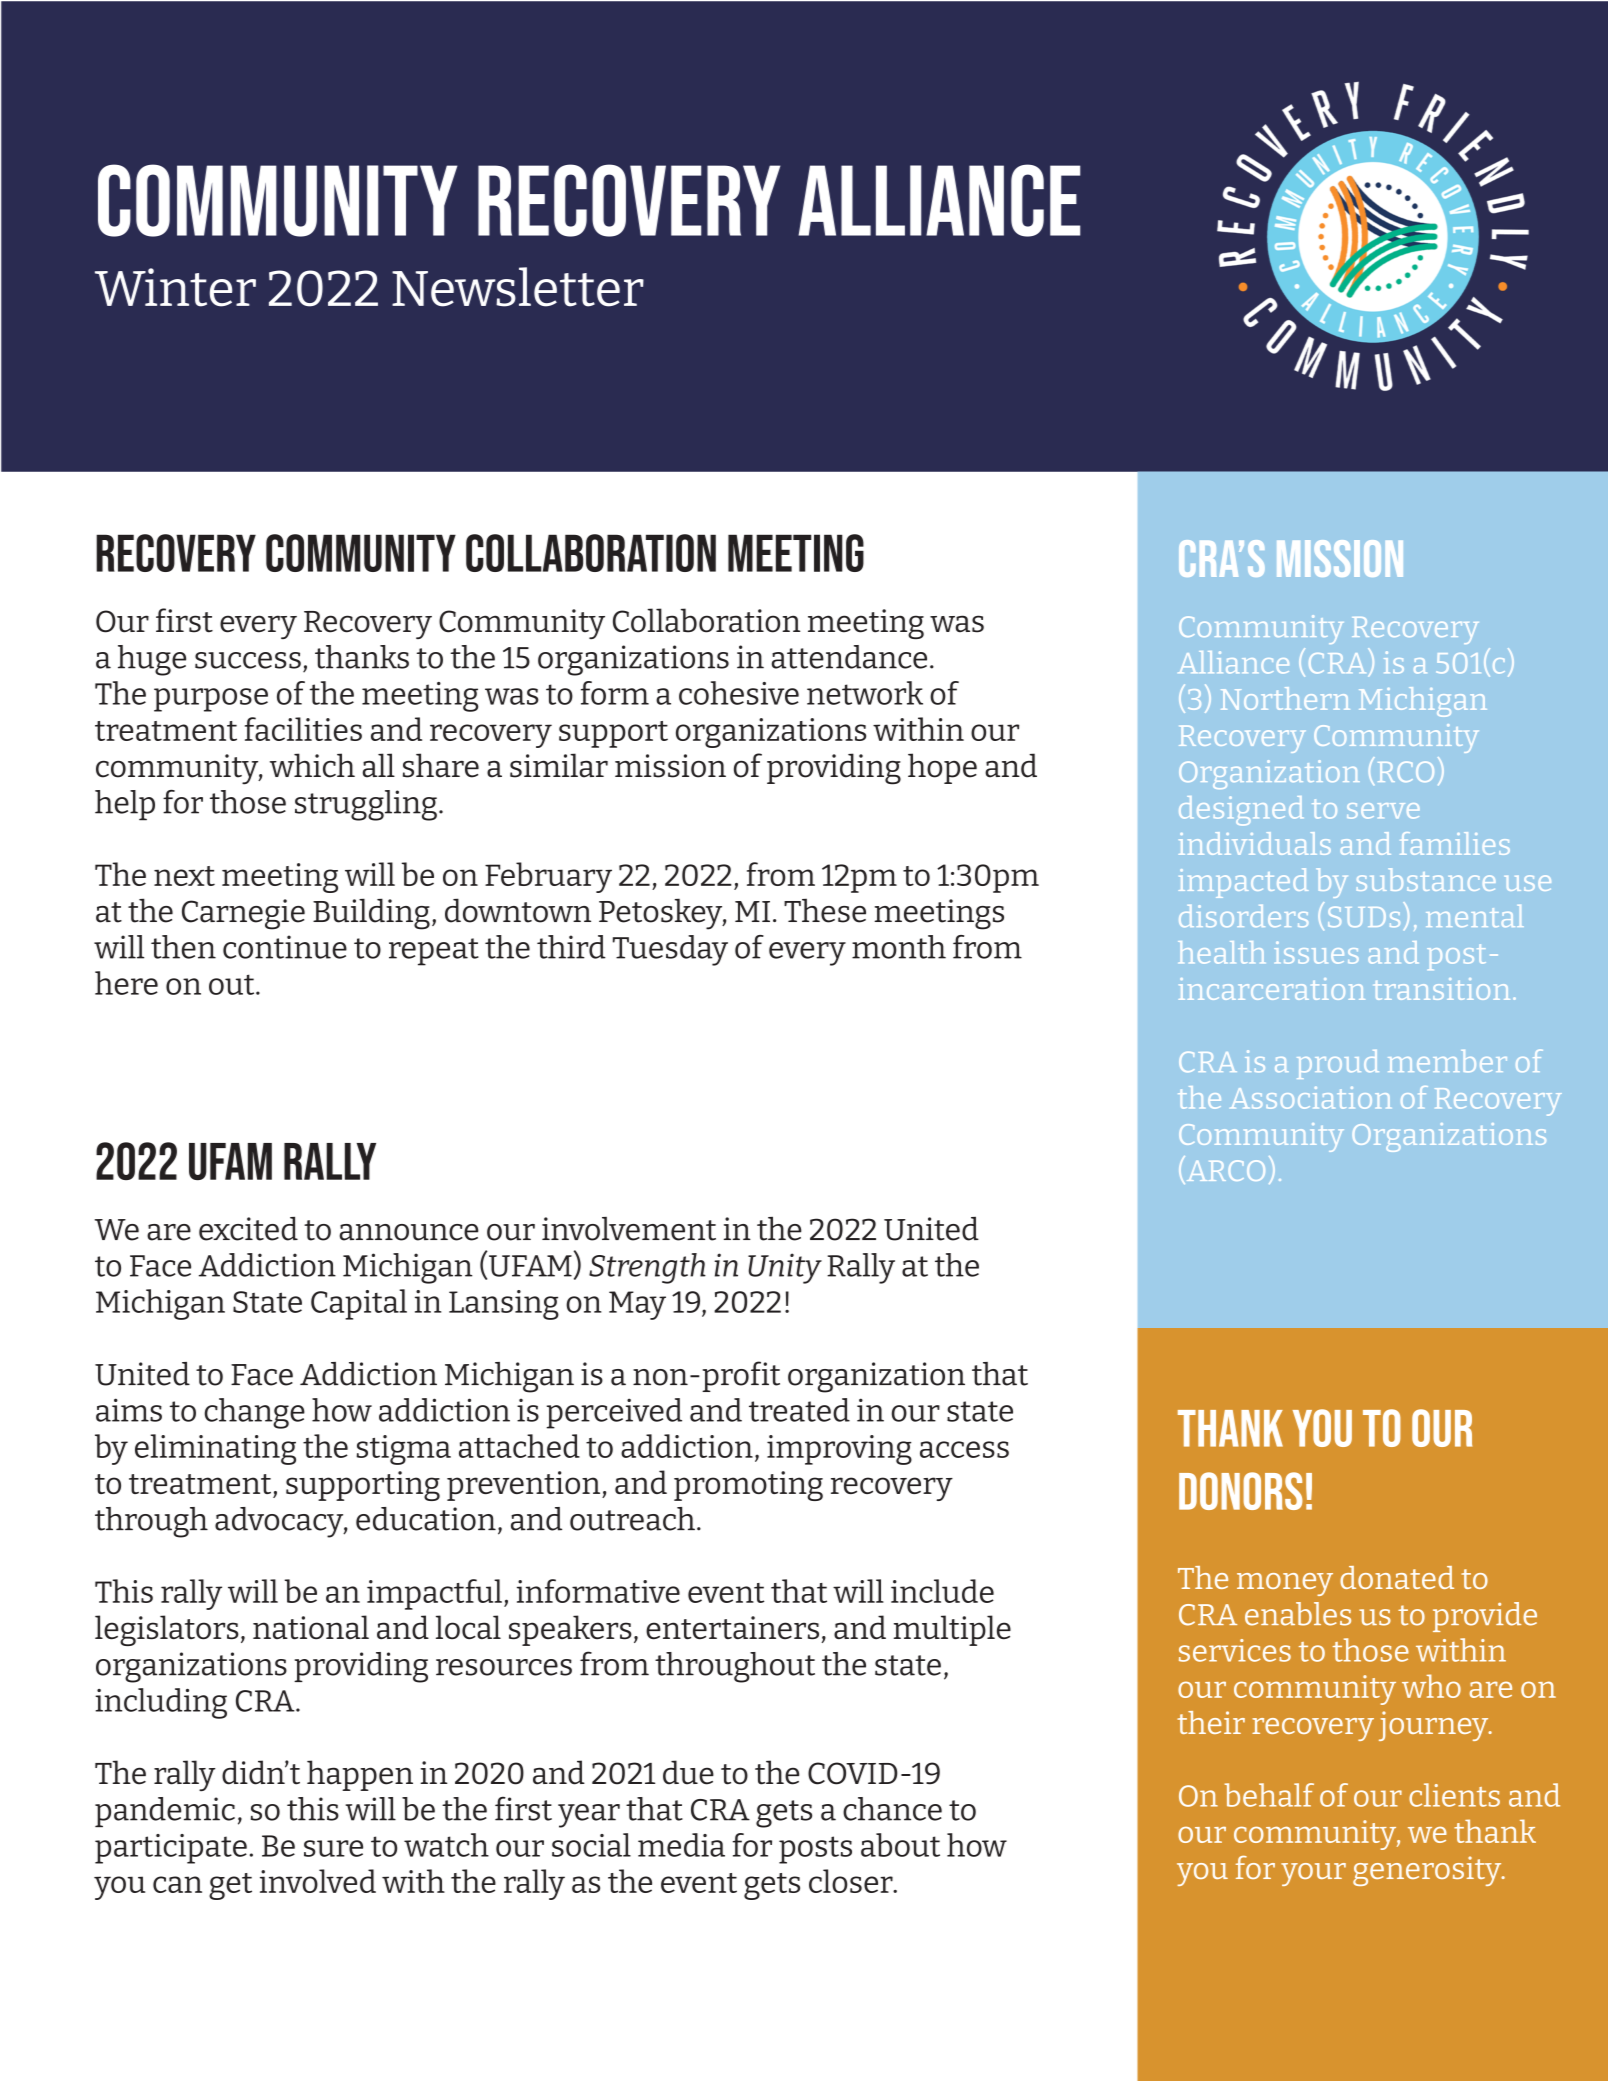  What do you see at coordinates (1313, 1874) in the document?
I see `your` at bounding box center [1313, 1874].
